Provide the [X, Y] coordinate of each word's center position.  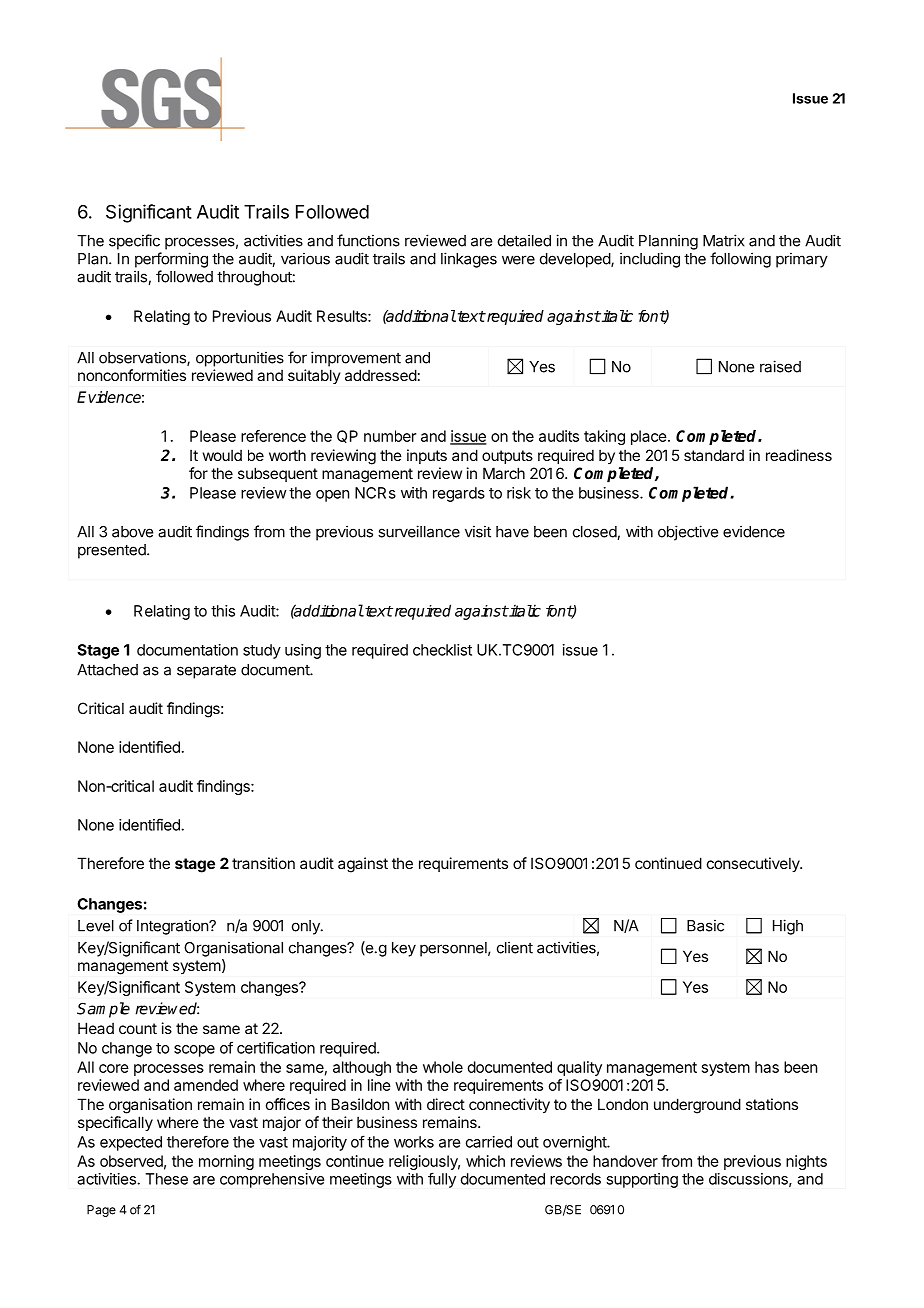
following [740, 260]
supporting [642, 1180]
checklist [442, 650]
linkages [469, 260]
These [166, 1179]
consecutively [754, 864]
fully [442, 1180]
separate [206, 671]
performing [171, 260]
